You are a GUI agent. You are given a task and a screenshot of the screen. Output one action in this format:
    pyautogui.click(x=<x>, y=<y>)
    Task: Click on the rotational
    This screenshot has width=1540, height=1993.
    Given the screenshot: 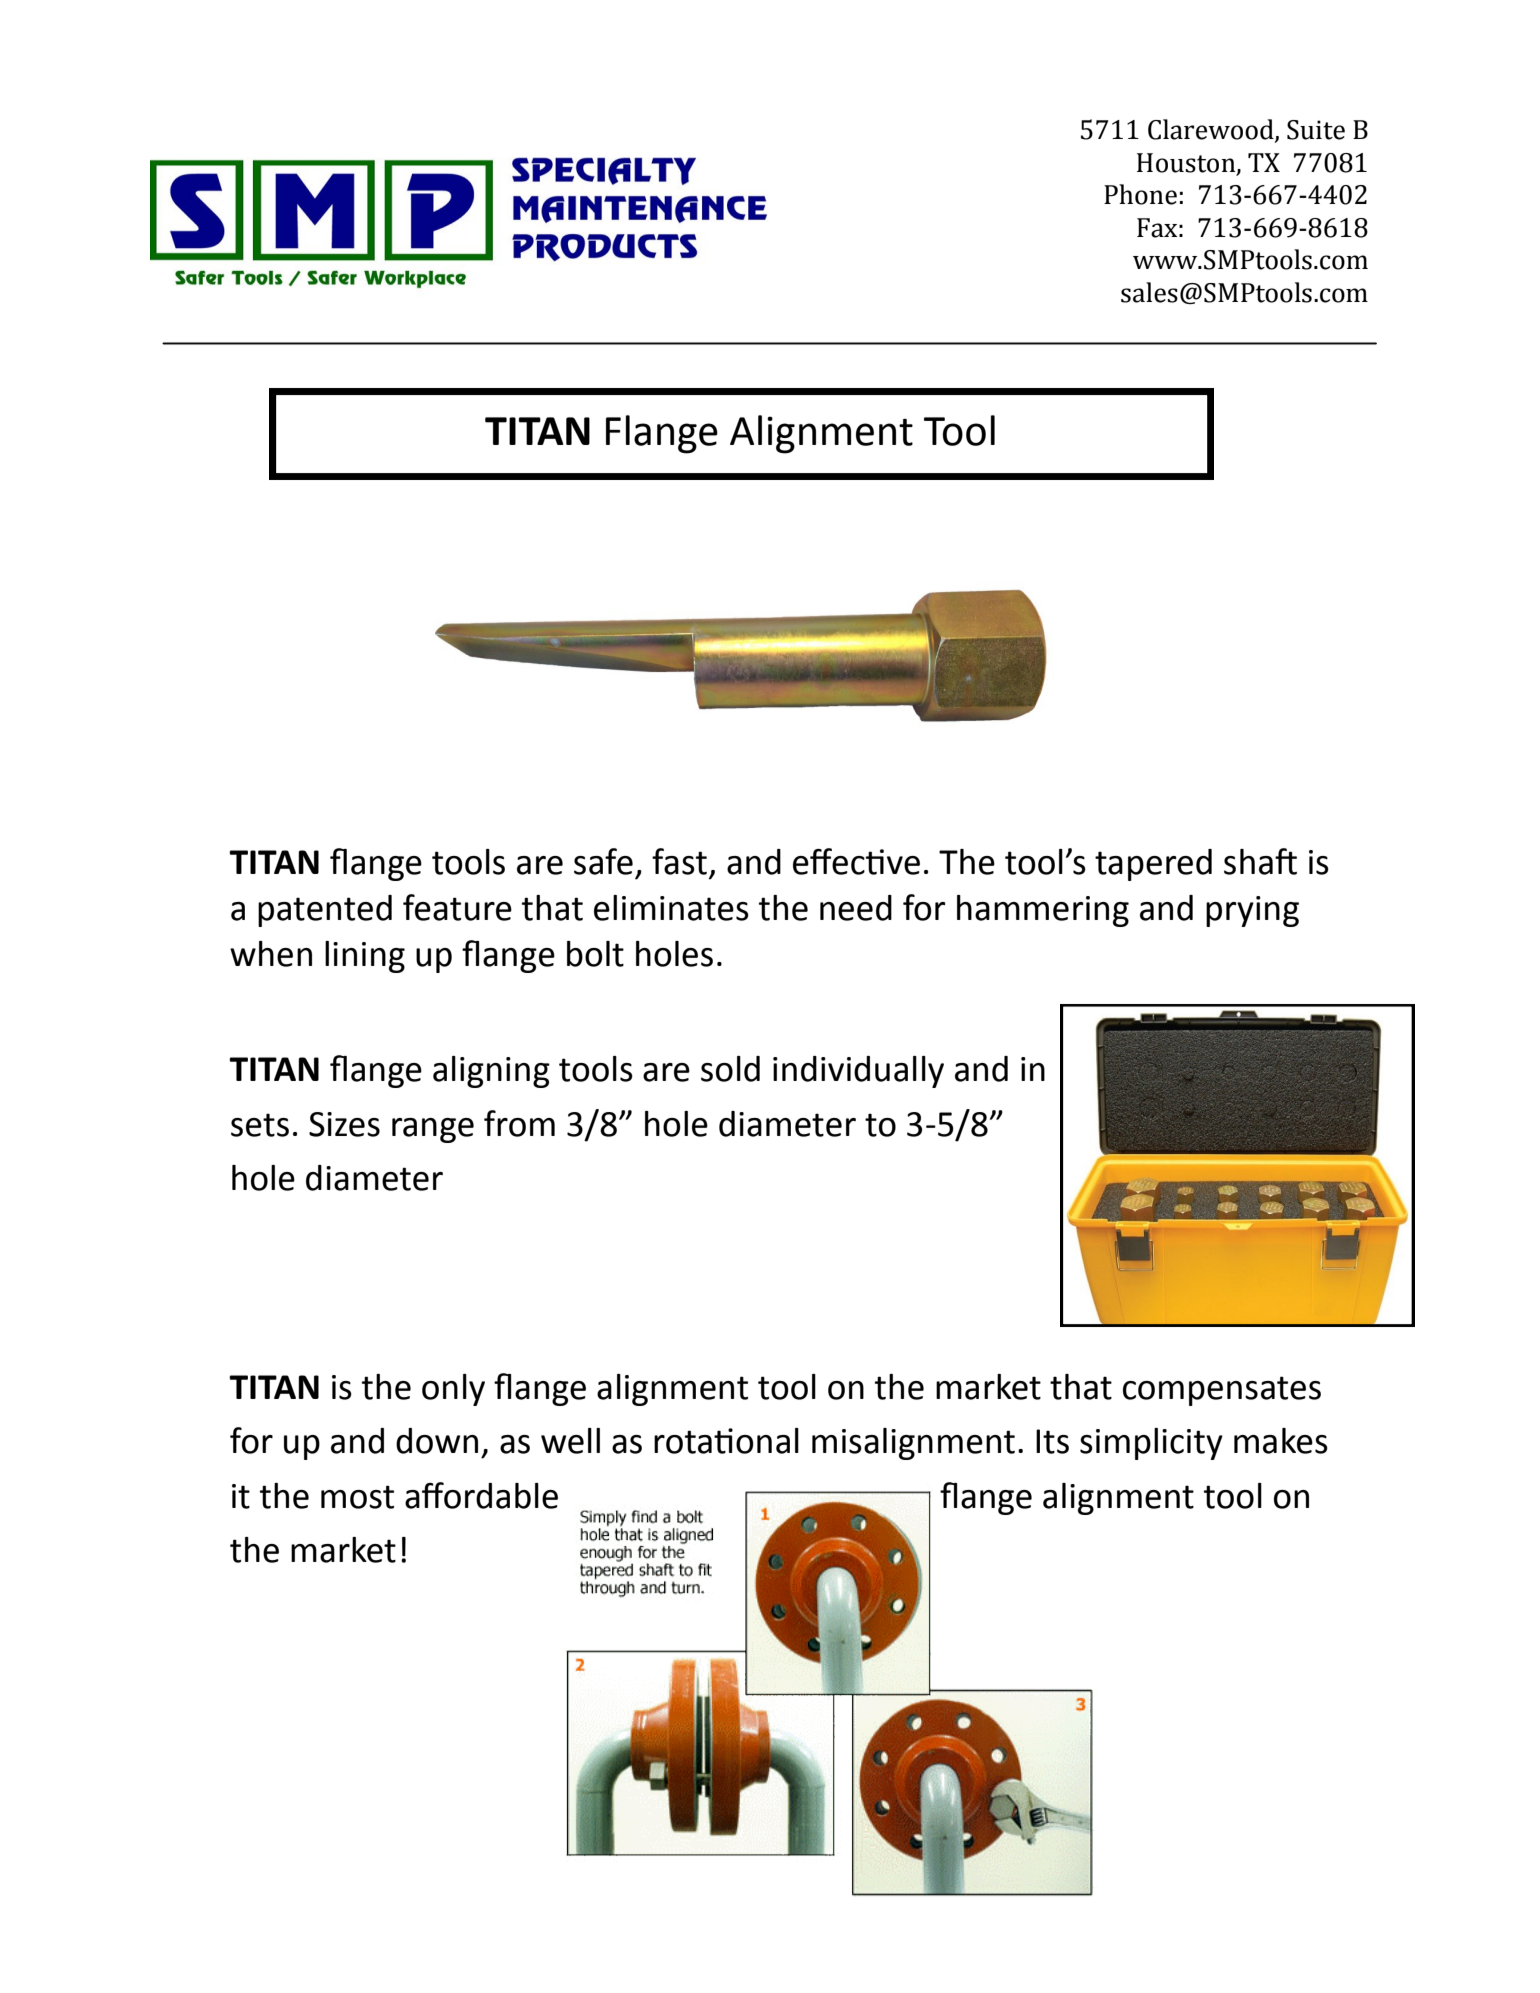 What is the action you would take?
    pyautogui.click(x=726, y=1441)
